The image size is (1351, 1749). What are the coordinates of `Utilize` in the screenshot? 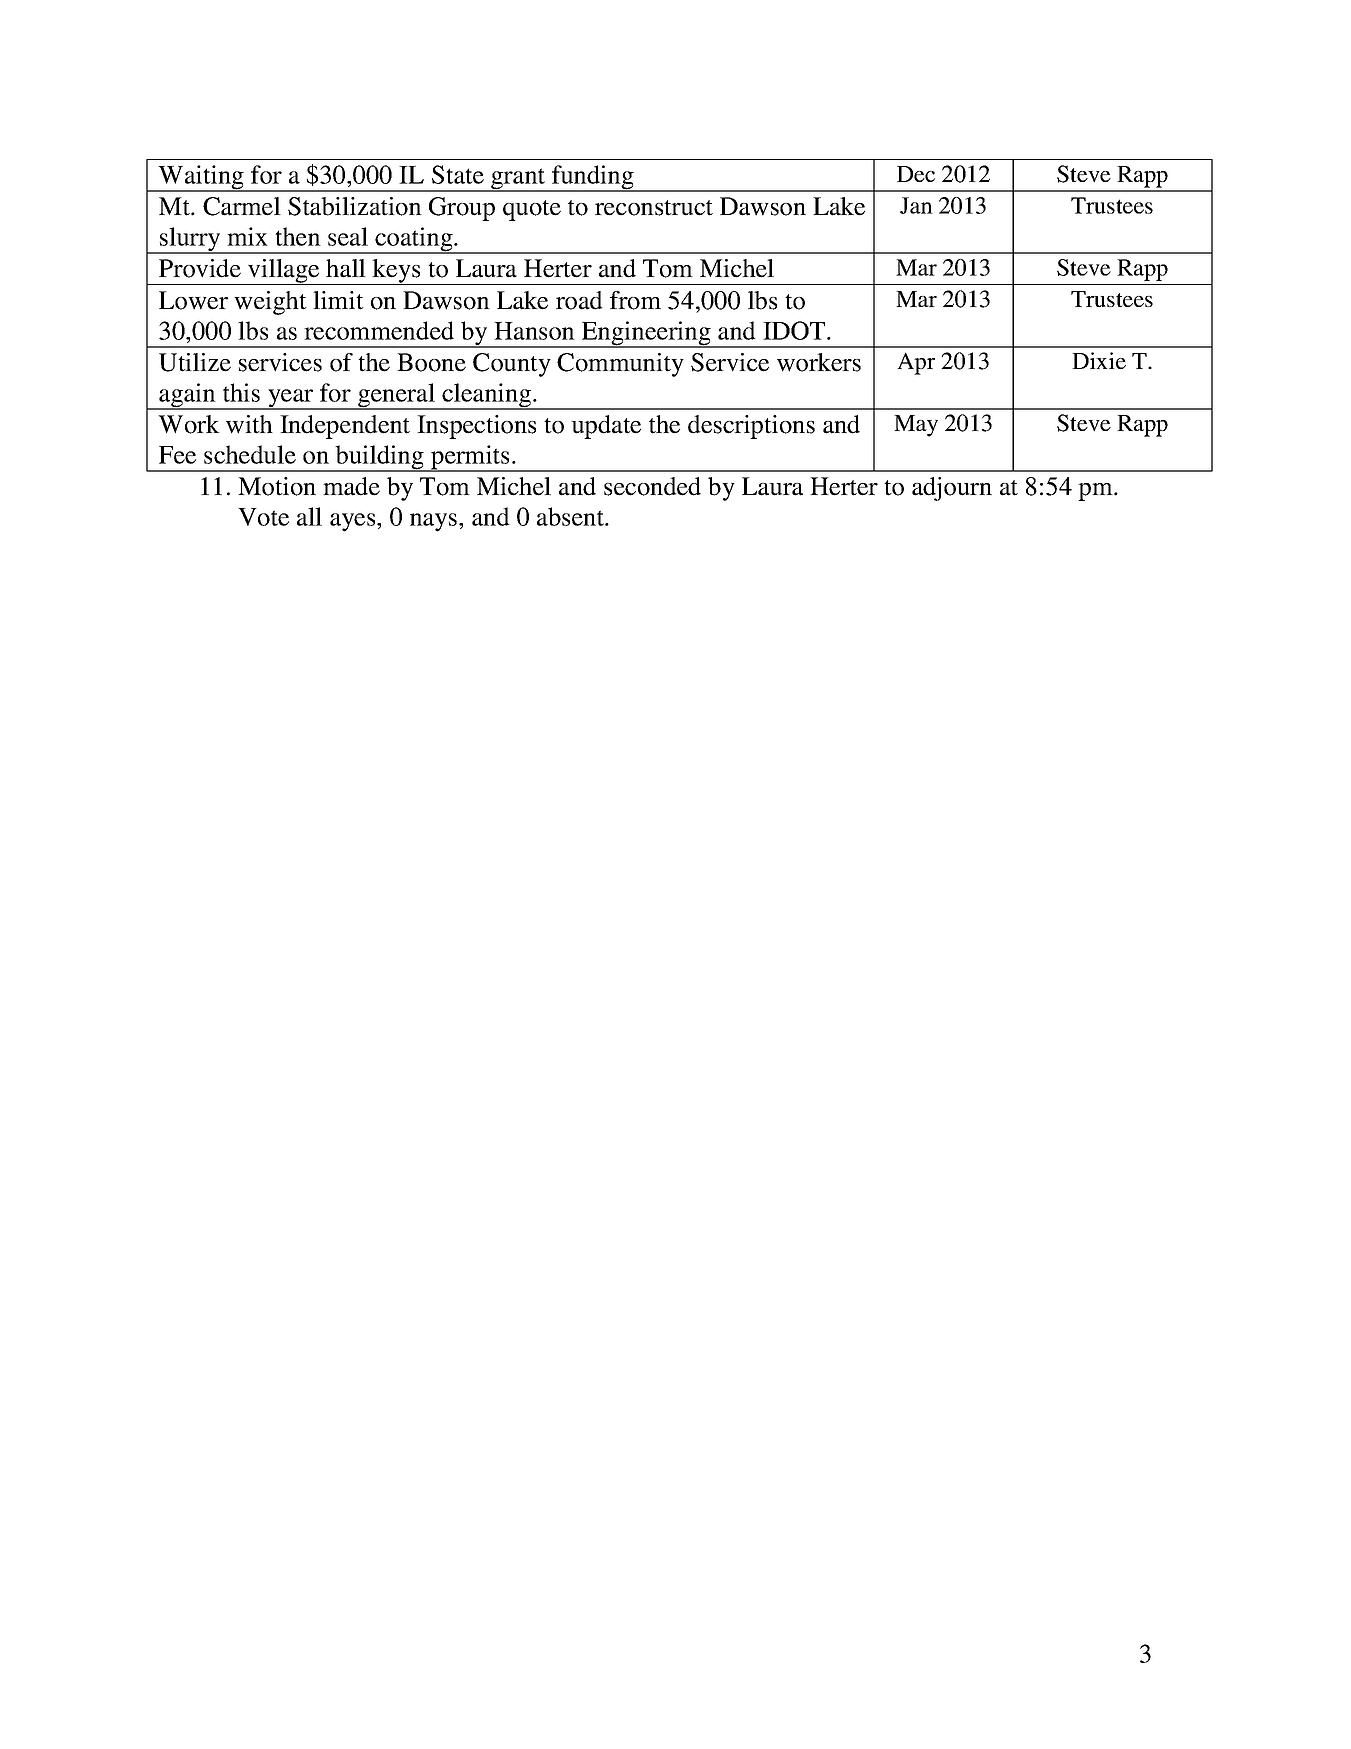 It's located at (195, 362).
